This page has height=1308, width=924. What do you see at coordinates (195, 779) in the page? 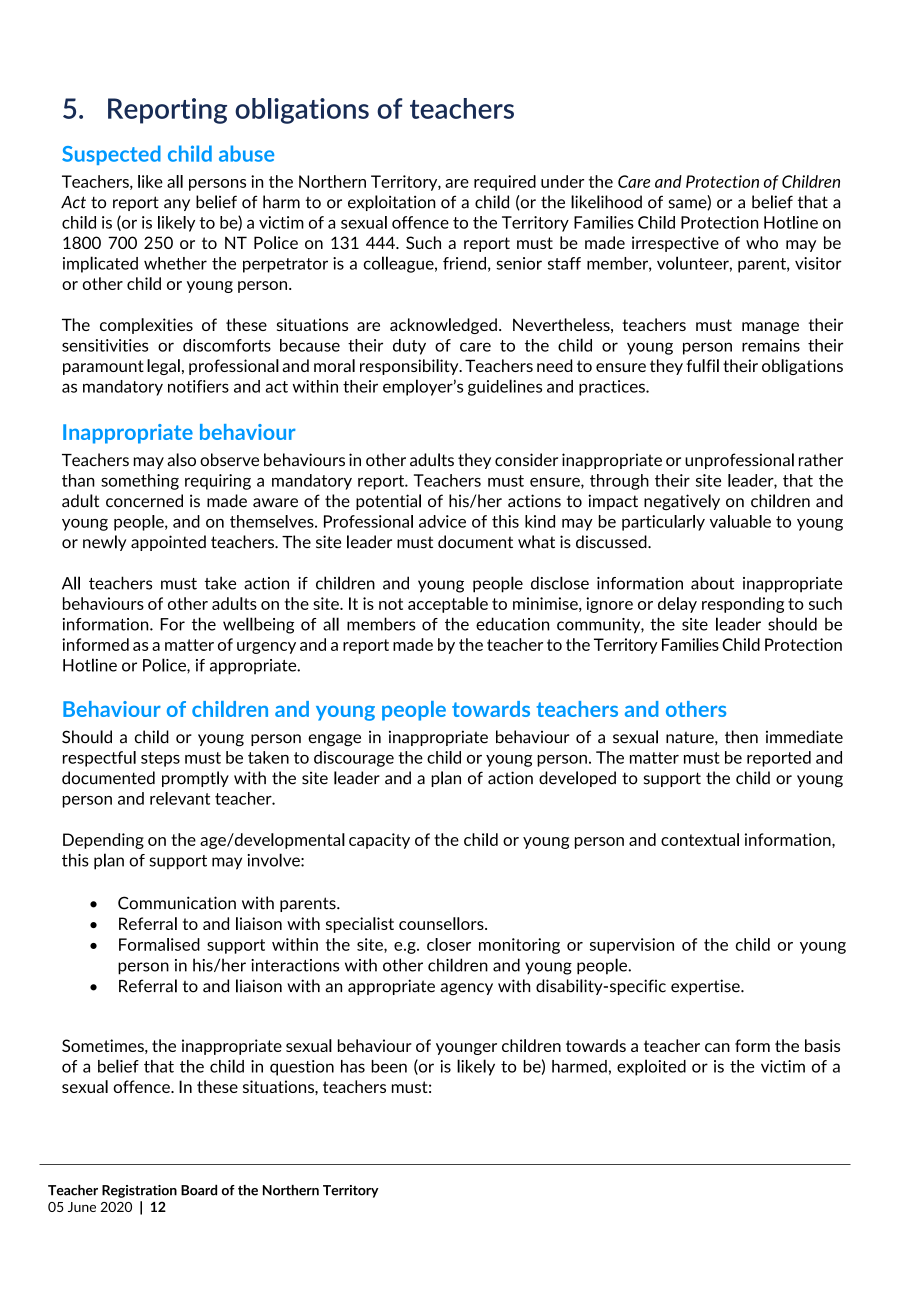
I see `promptly` at bounding box center [195, 779].
